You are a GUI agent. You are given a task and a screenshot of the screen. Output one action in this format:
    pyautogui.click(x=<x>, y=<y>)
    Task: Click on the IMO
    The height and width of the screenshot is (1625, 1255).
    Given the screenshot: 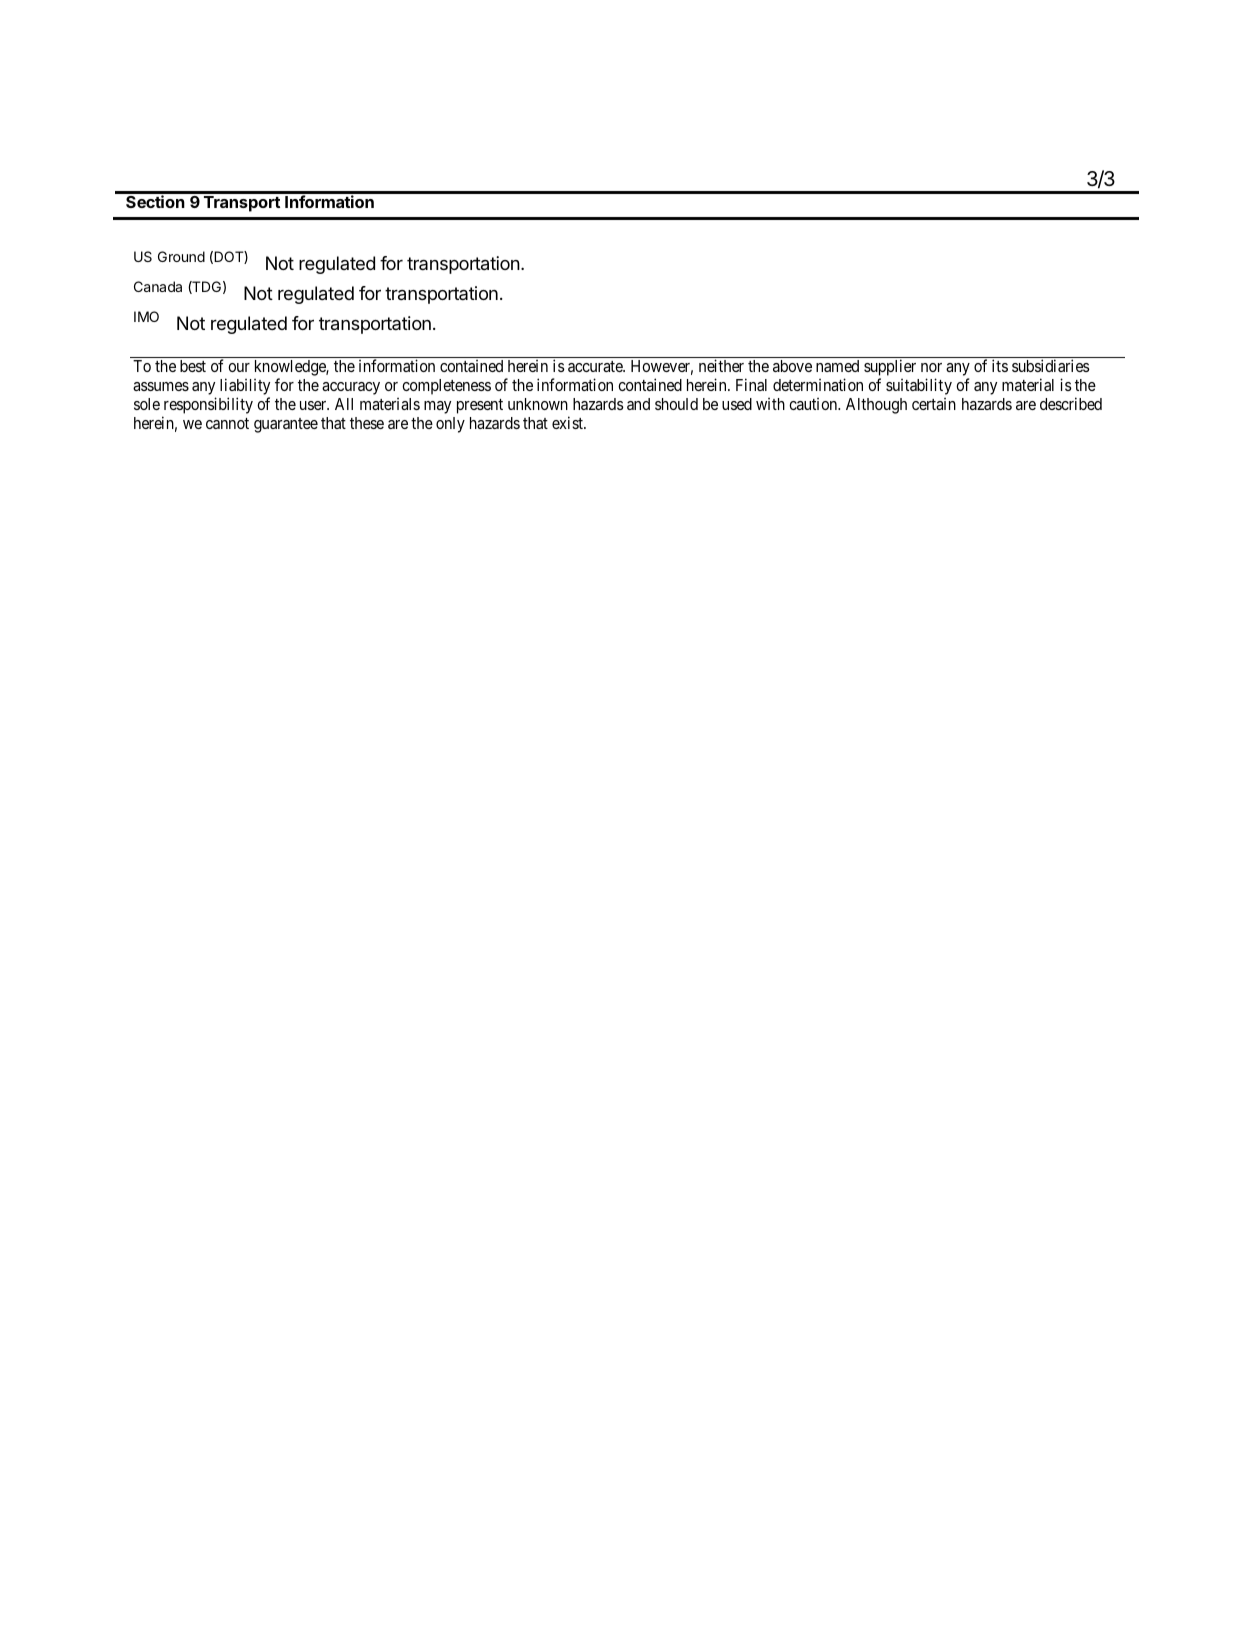 What is the action you would take?
    pyautogui.click(x=146, y=316)
